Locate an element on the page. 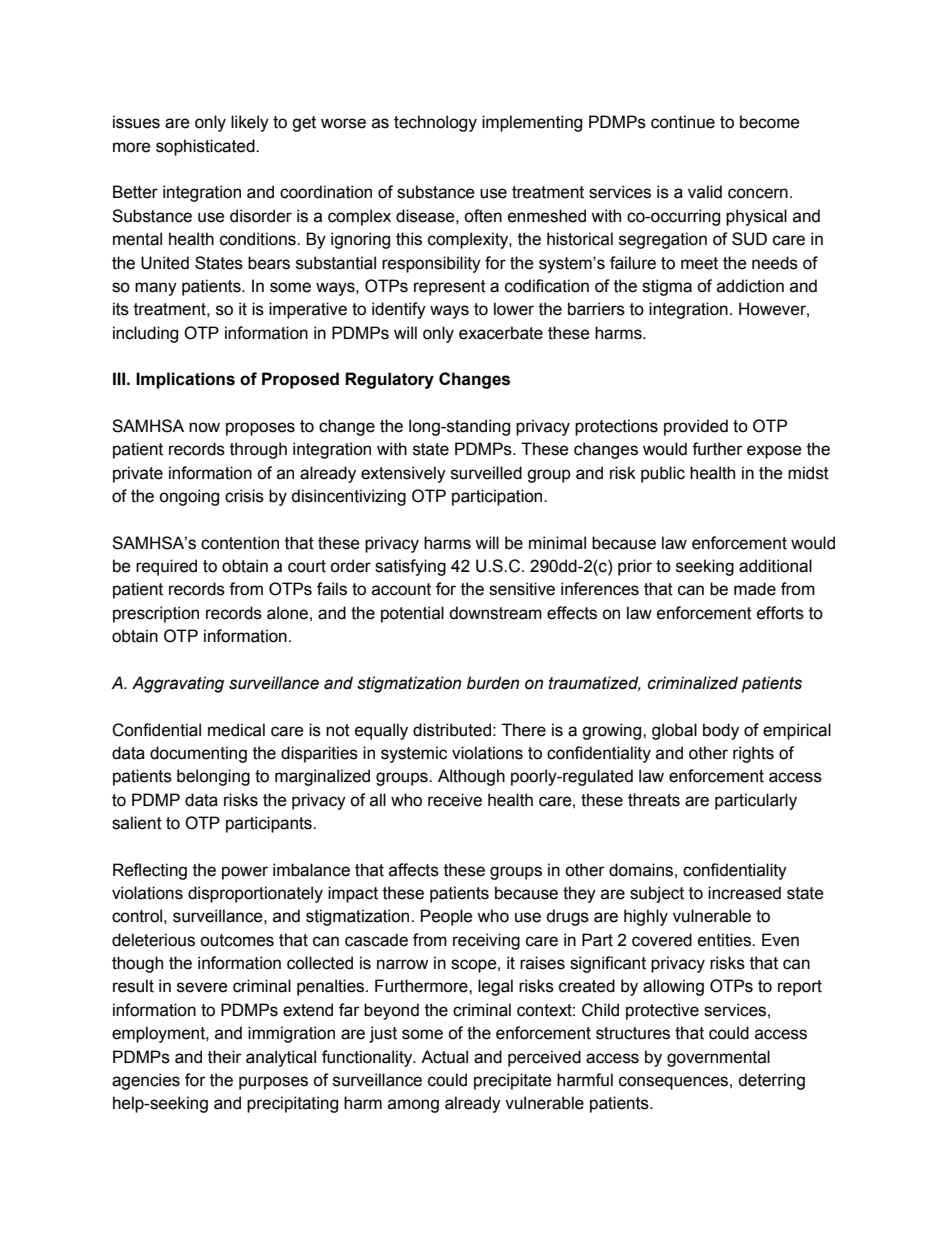  Actual is located at coordinates (444, 1057).
